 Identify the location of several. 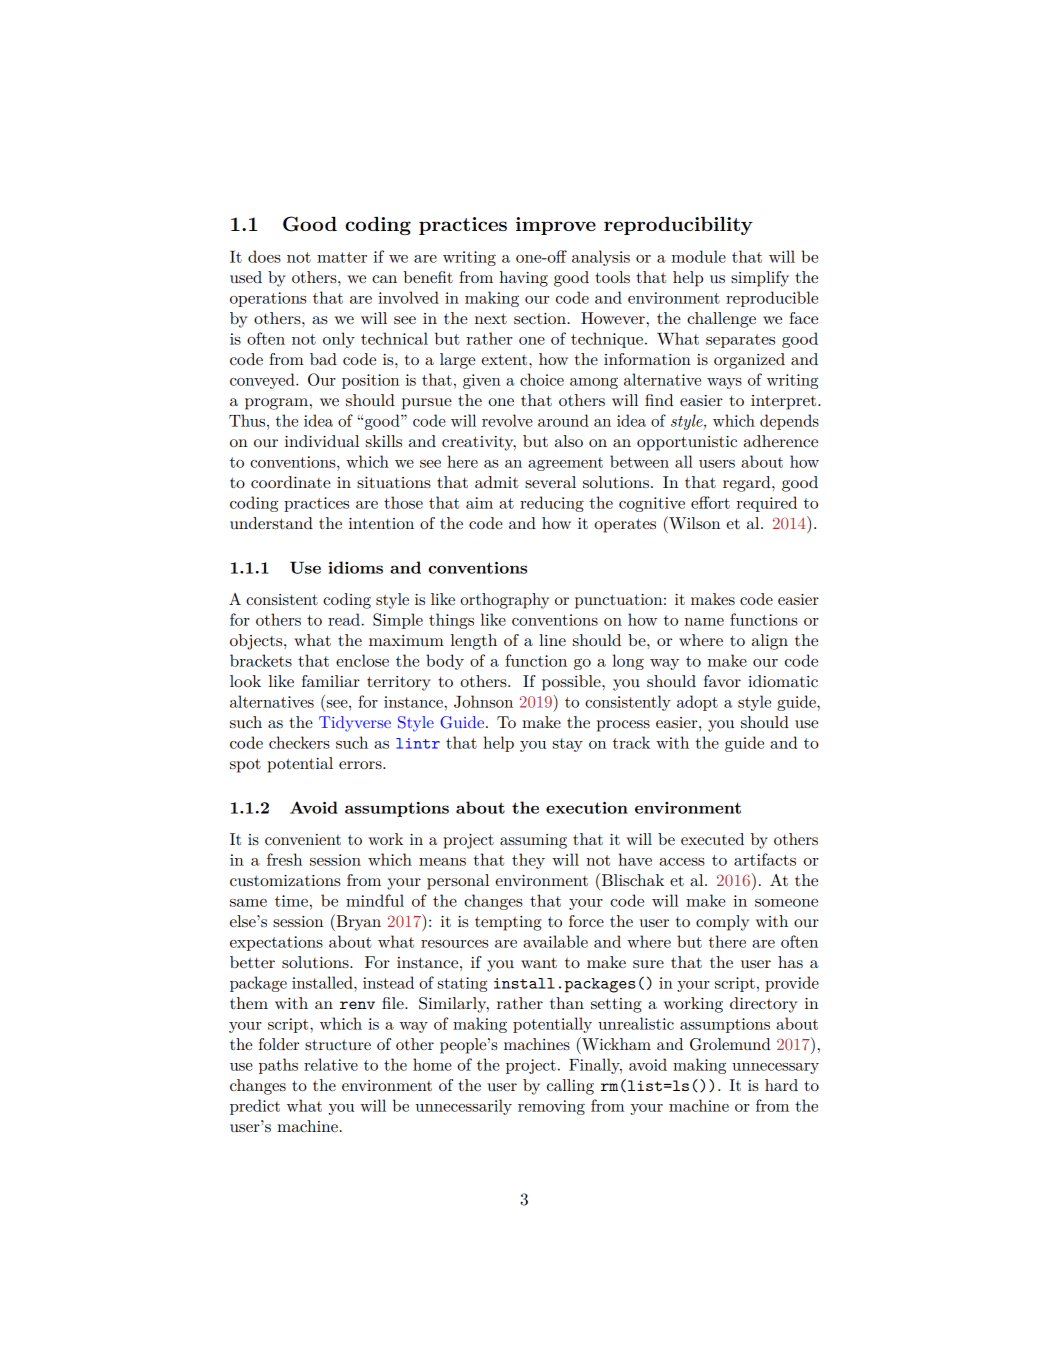
(550, 482).
